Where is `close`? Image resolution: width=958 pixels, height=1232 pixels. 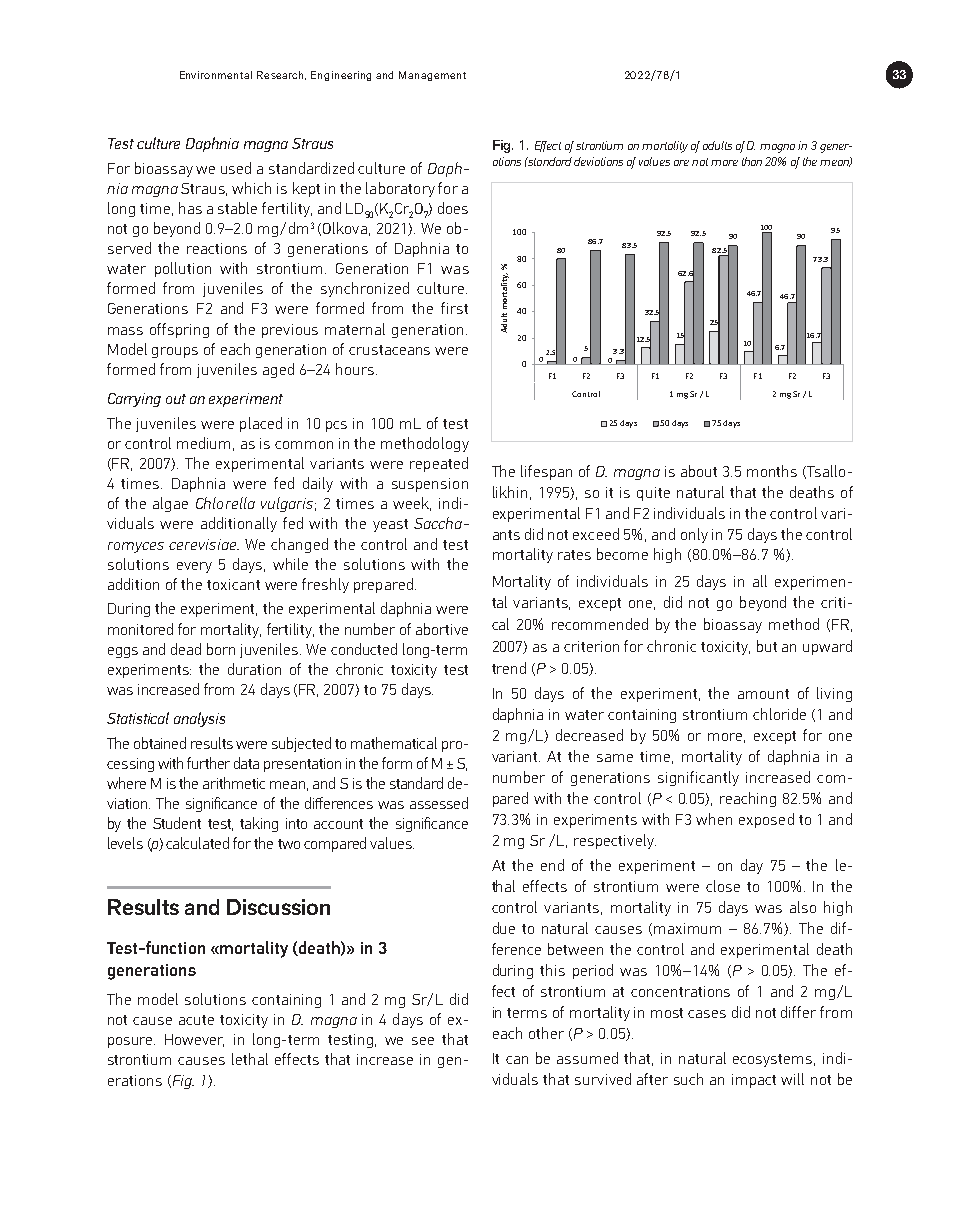
close is located at coordinates (723, 886).
